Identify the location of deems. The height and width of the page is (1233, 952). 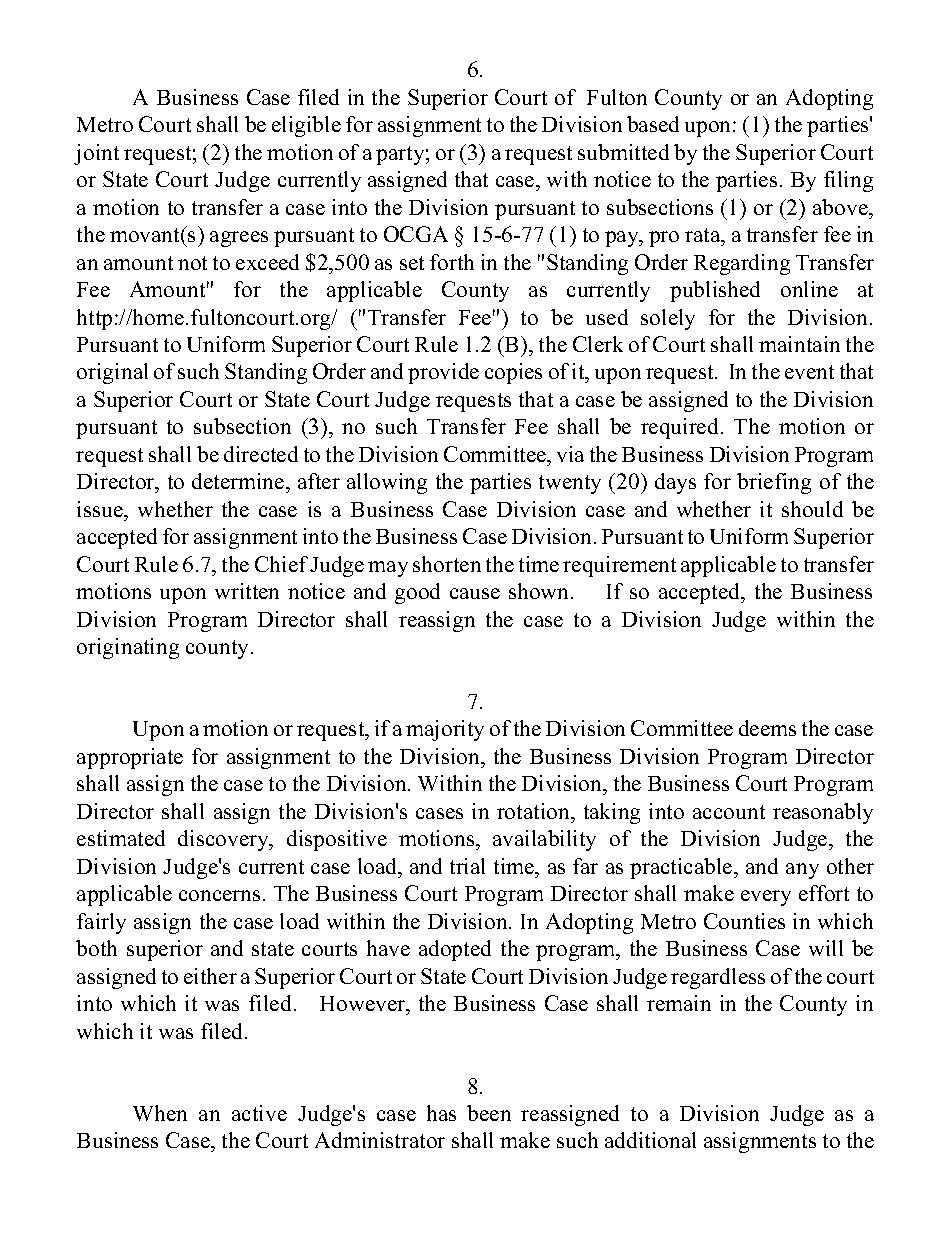
(767, 728).
